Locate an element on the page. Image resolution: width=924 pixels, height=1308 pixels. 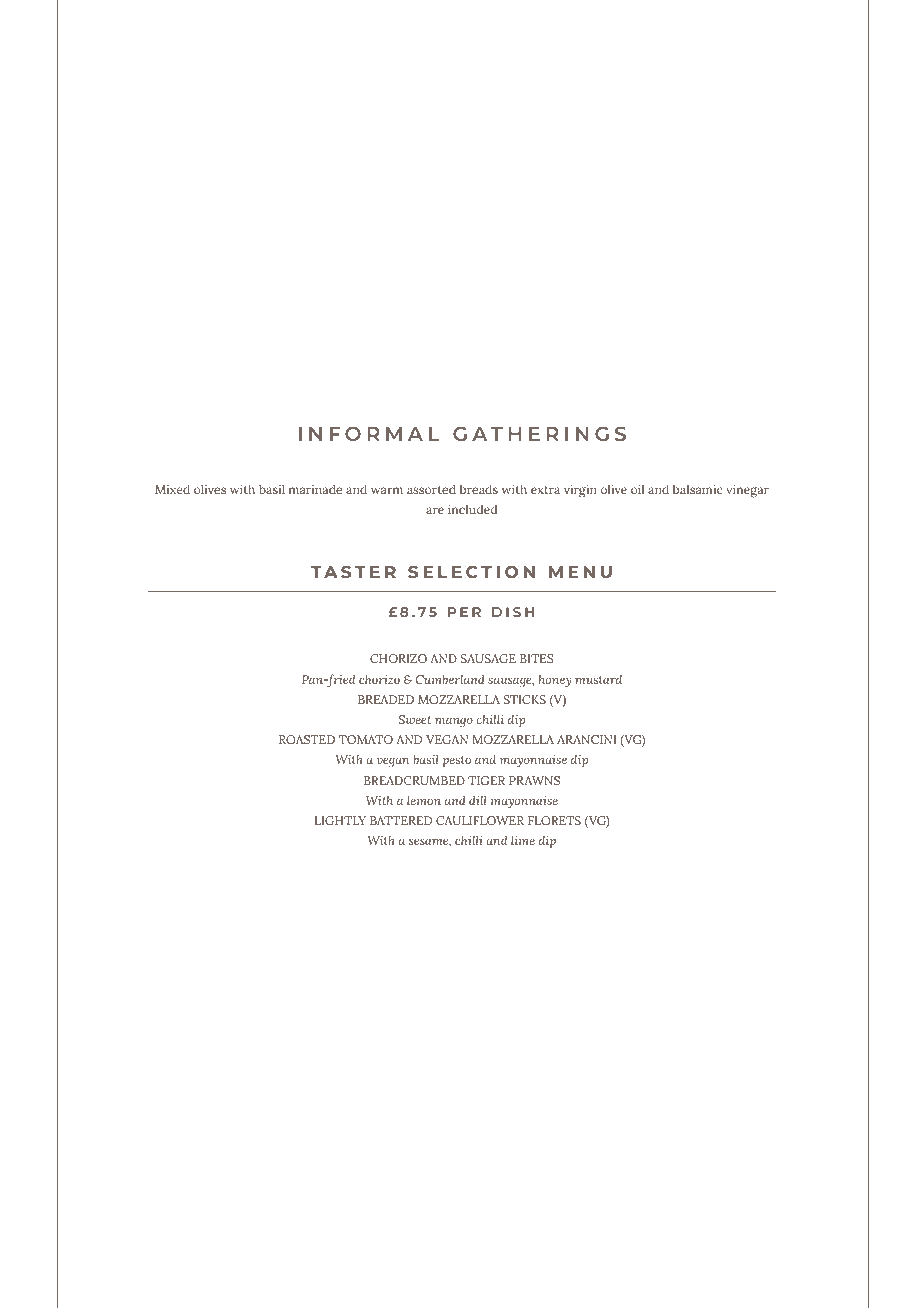
GATHERINGS is located at coordinates (539, 433).
